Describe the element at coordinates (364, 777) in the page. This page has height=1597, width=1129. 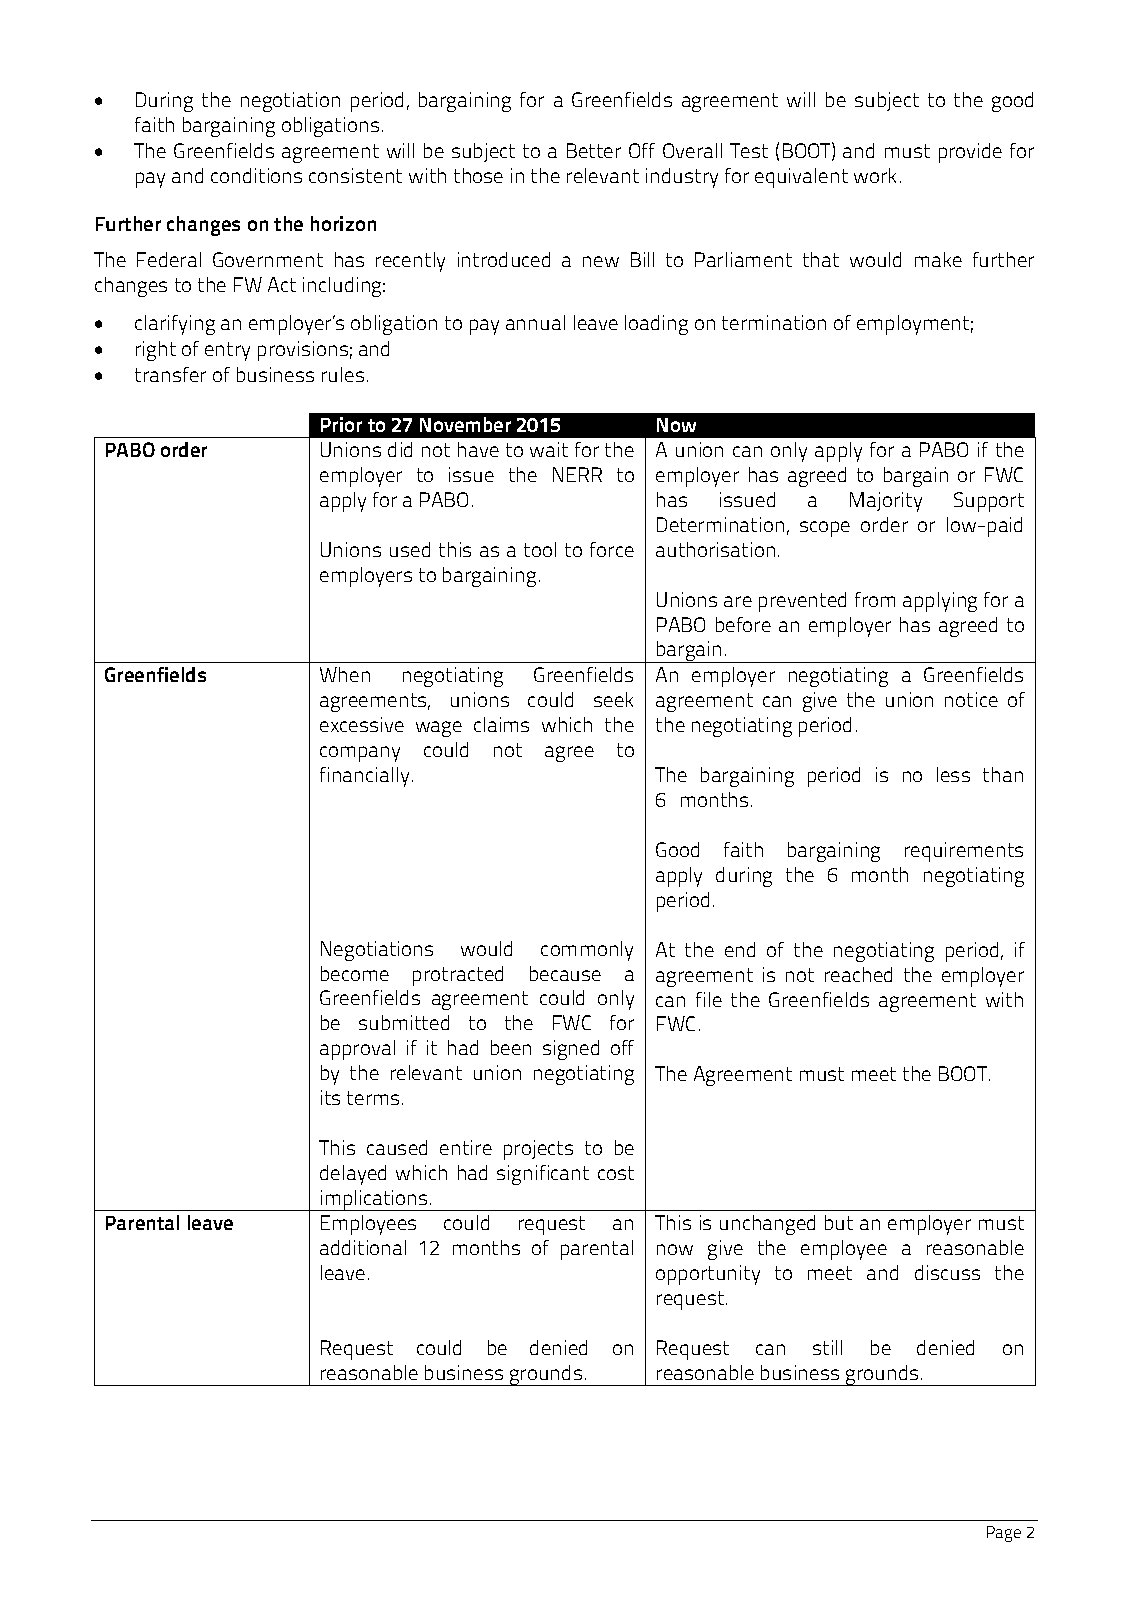
I see `financially` at that location.
